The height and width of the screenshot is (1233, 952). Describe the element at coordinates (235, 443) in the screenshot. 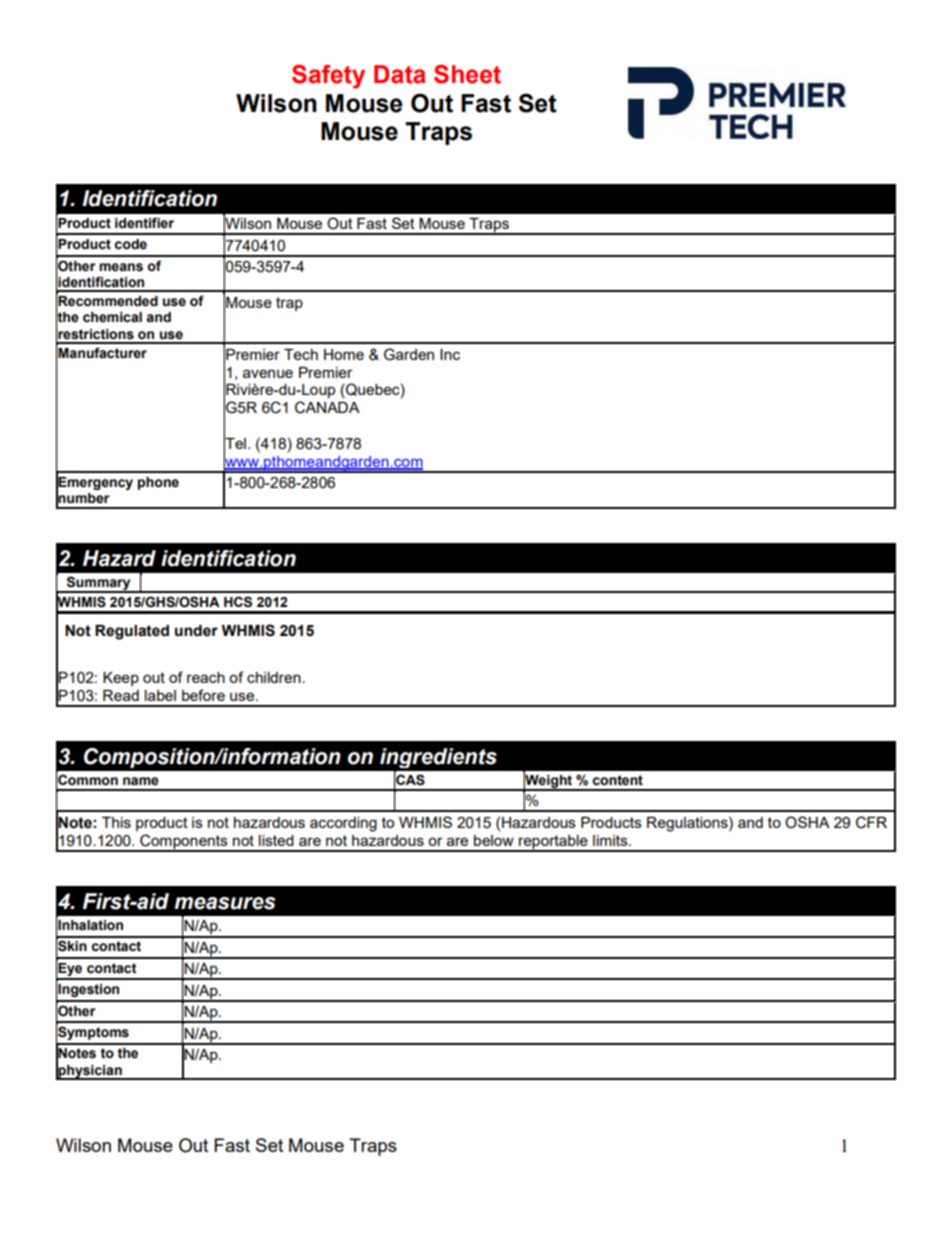

I see `Tel` at that location.
